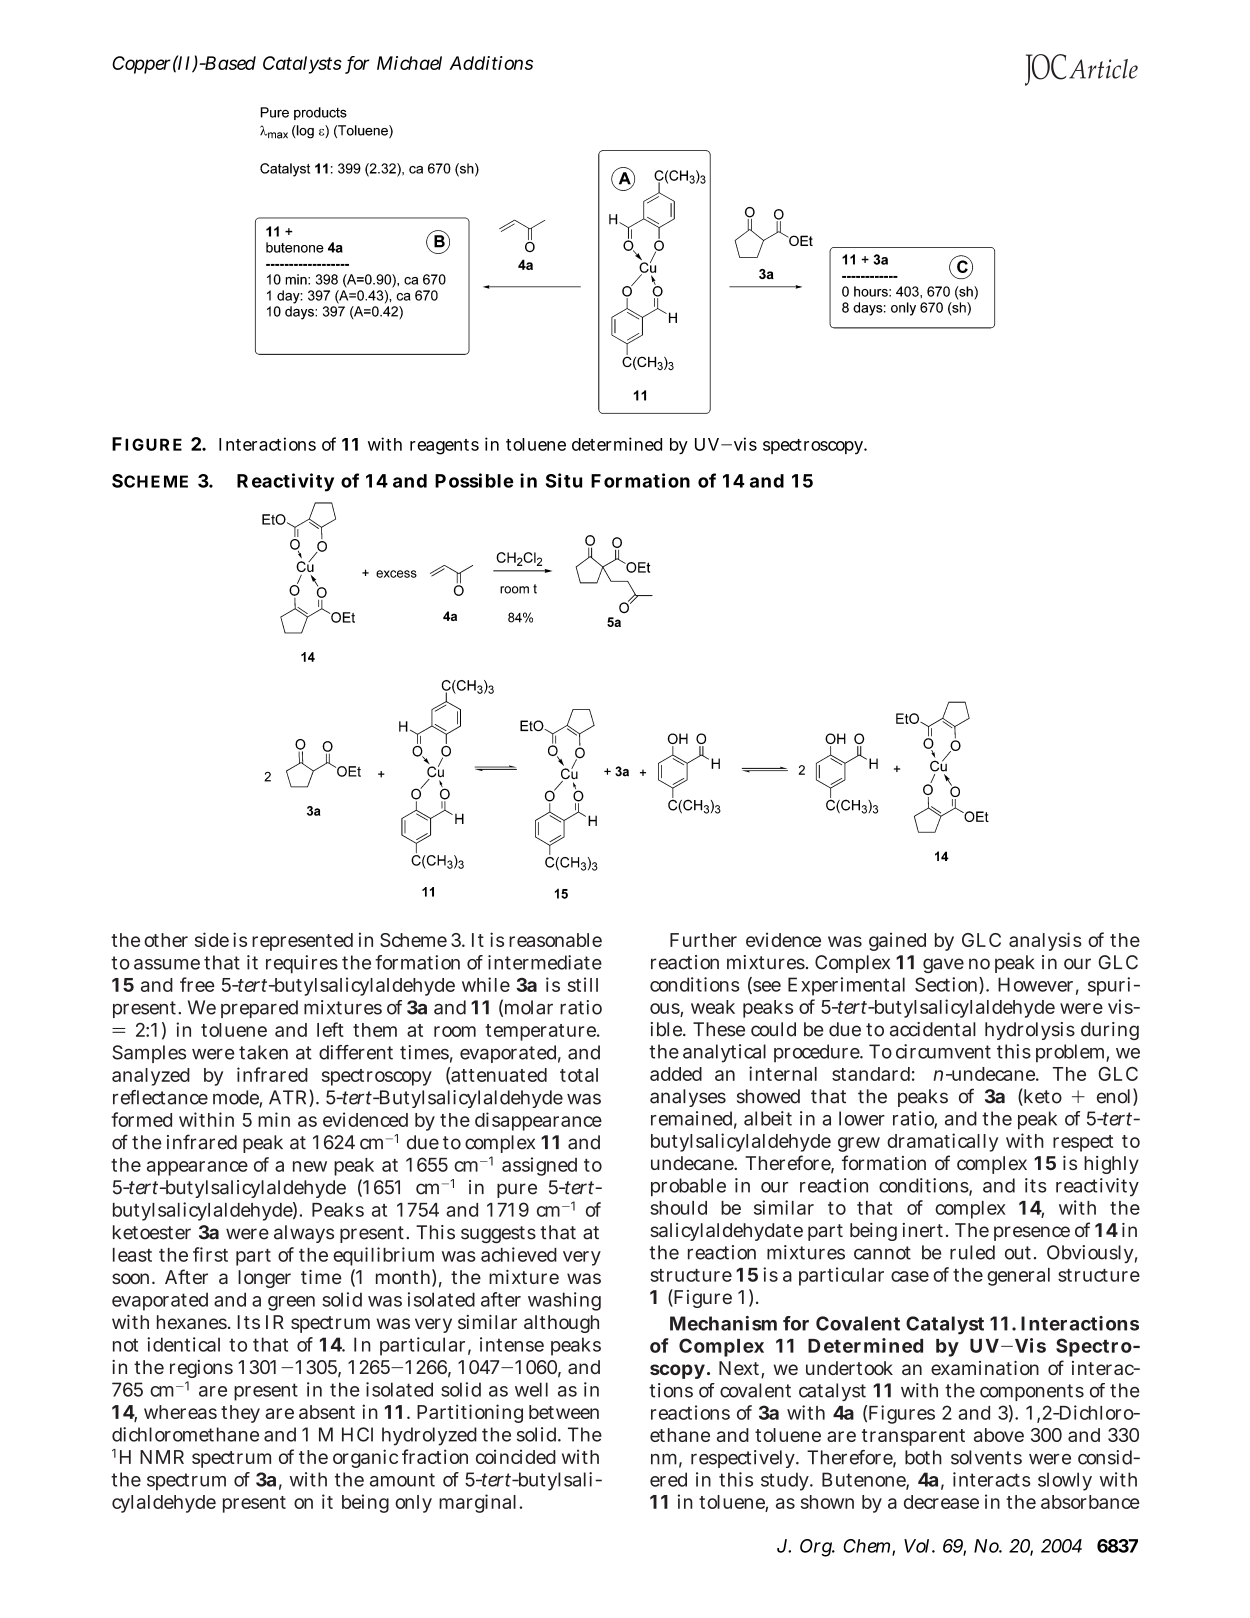 This screenshot has height=1618, width=1250. What do you see at coordinates (516, 1456) in the screenshot?
I see `coincided` at bounding box center [516, 1456].
